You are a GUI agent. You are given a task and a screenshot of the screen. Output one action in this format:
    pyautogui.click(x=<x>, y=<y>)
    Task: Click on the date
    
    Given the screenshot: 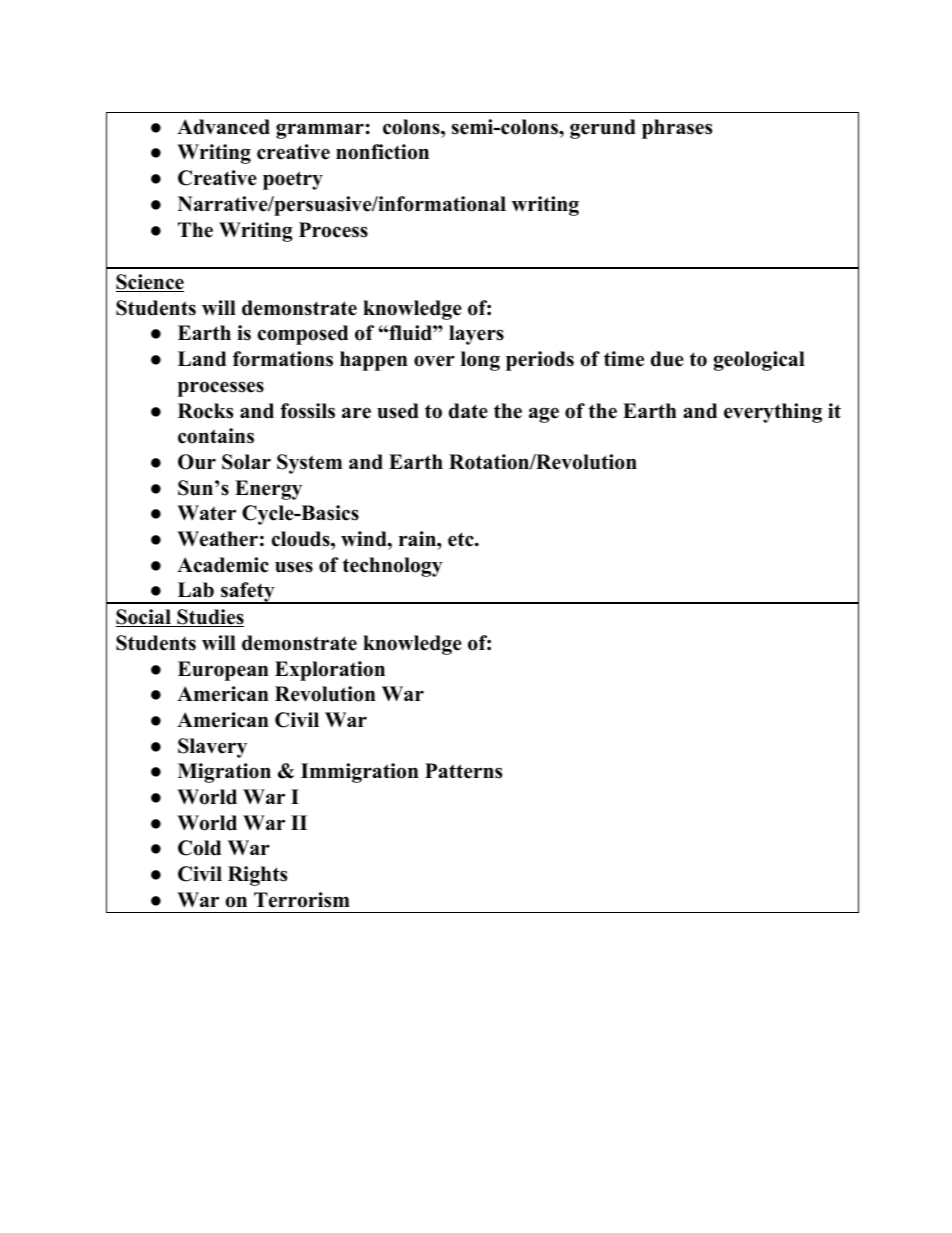 What is the action you would take?
    pyautogui.click(x=468, y=411)
